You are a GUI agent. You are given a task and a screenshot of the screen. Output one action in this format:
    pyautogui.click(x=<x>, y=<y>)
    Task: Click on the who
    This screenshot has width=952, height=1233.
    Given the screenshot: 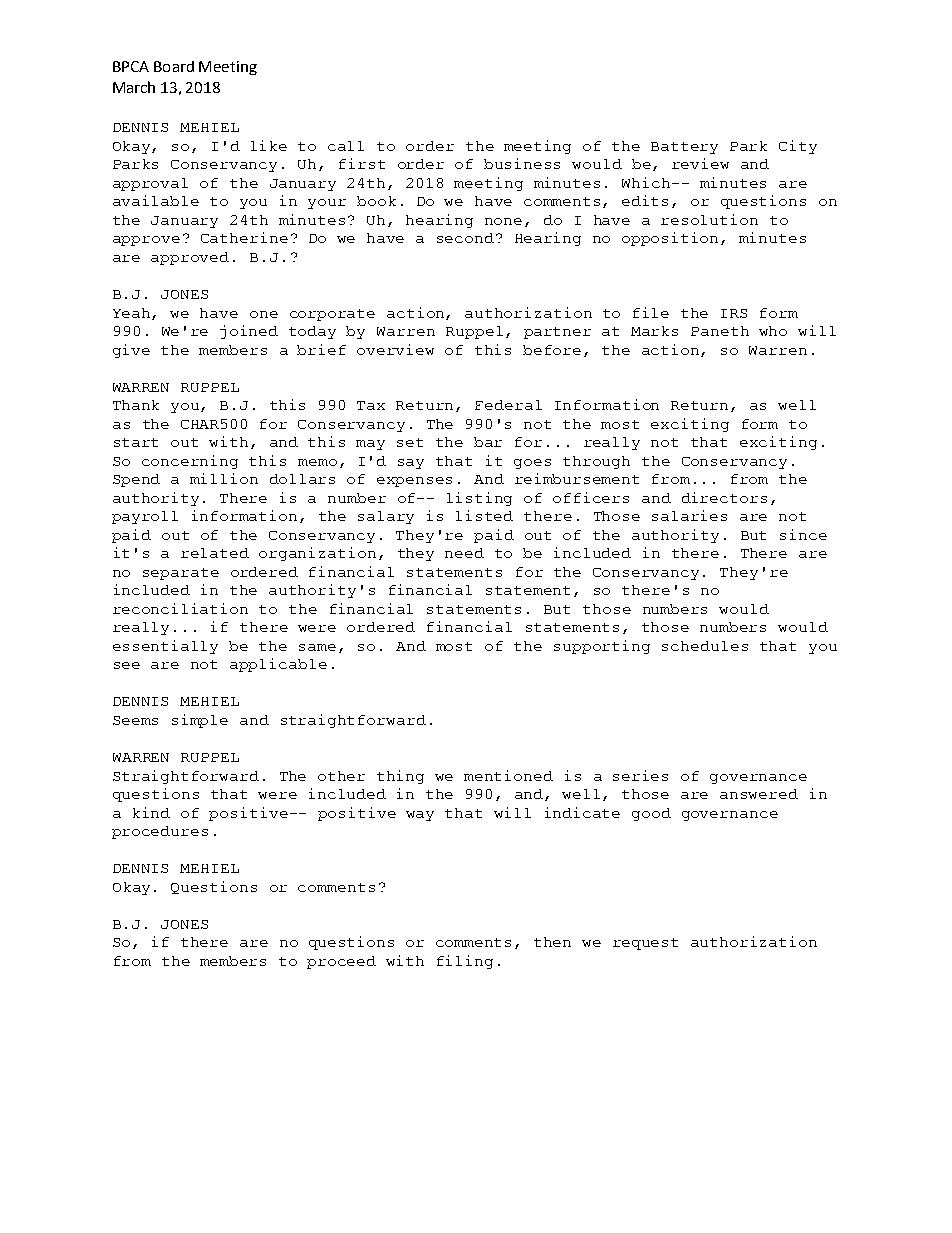 What is the action you would take?
    pyautogui.click(x=773, y=331)
